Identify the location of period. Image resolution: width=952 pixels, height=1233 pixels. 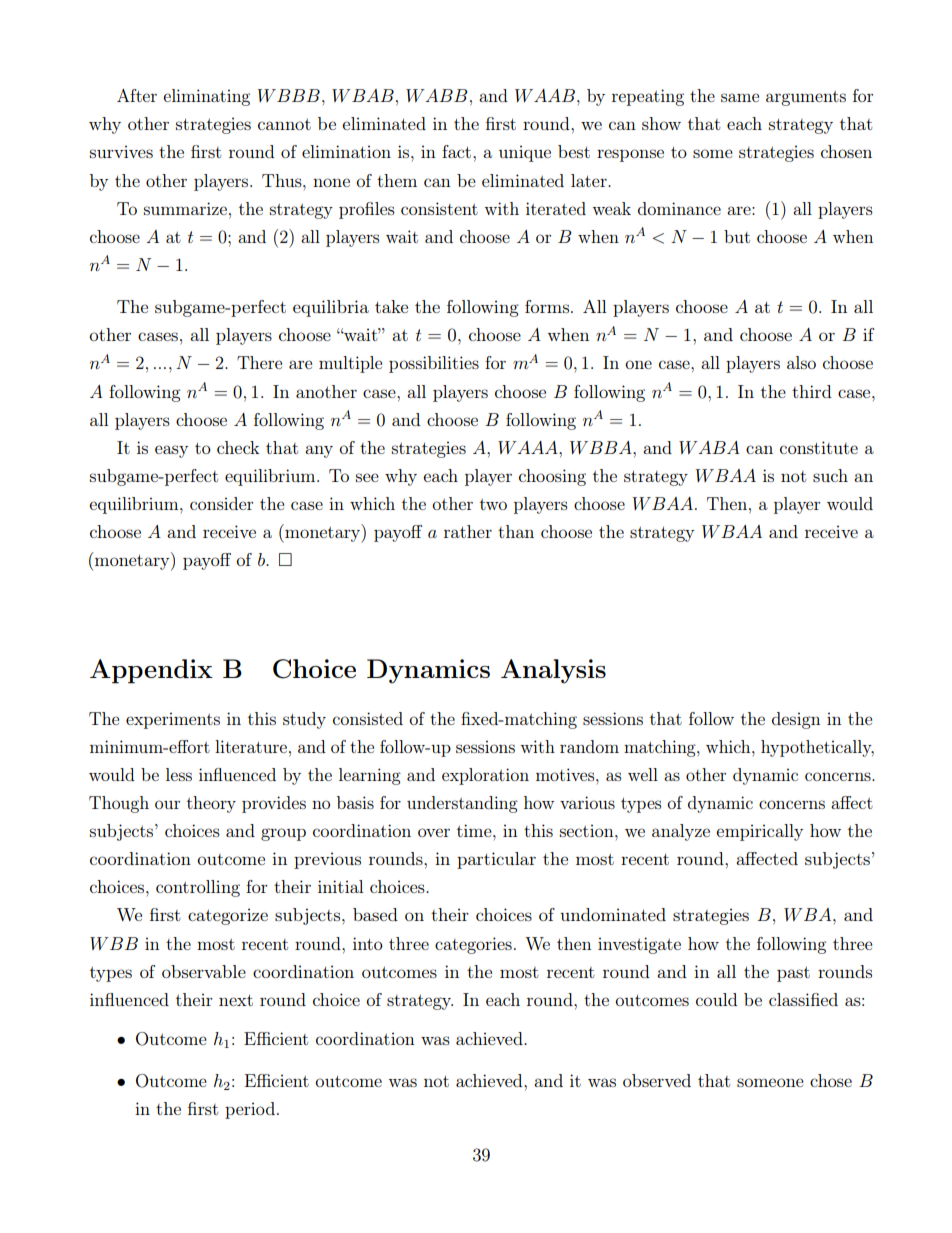
(251, 1110).
